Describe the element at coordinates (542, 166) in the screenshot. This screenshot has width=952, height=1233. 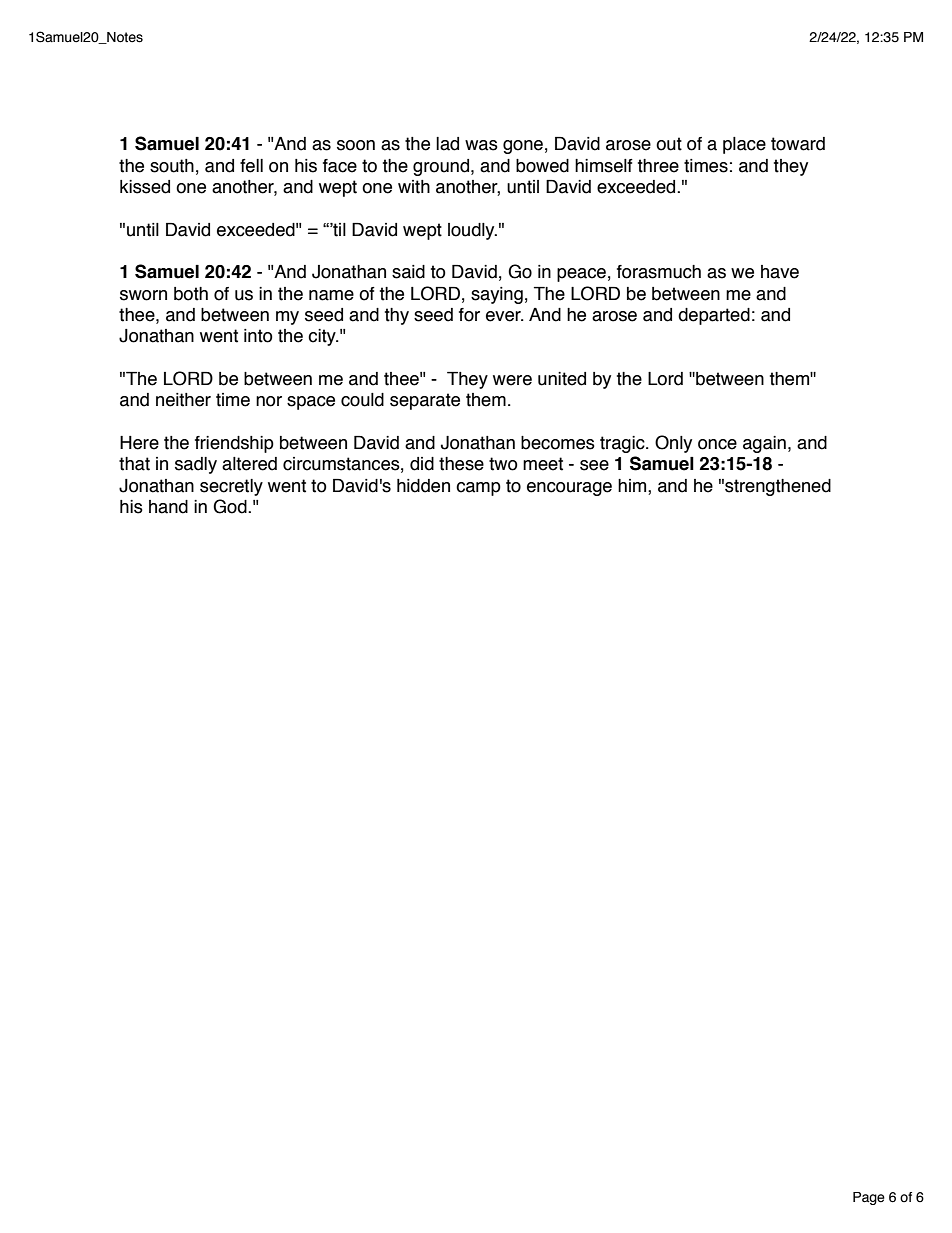
I see `bowed` at that location.
